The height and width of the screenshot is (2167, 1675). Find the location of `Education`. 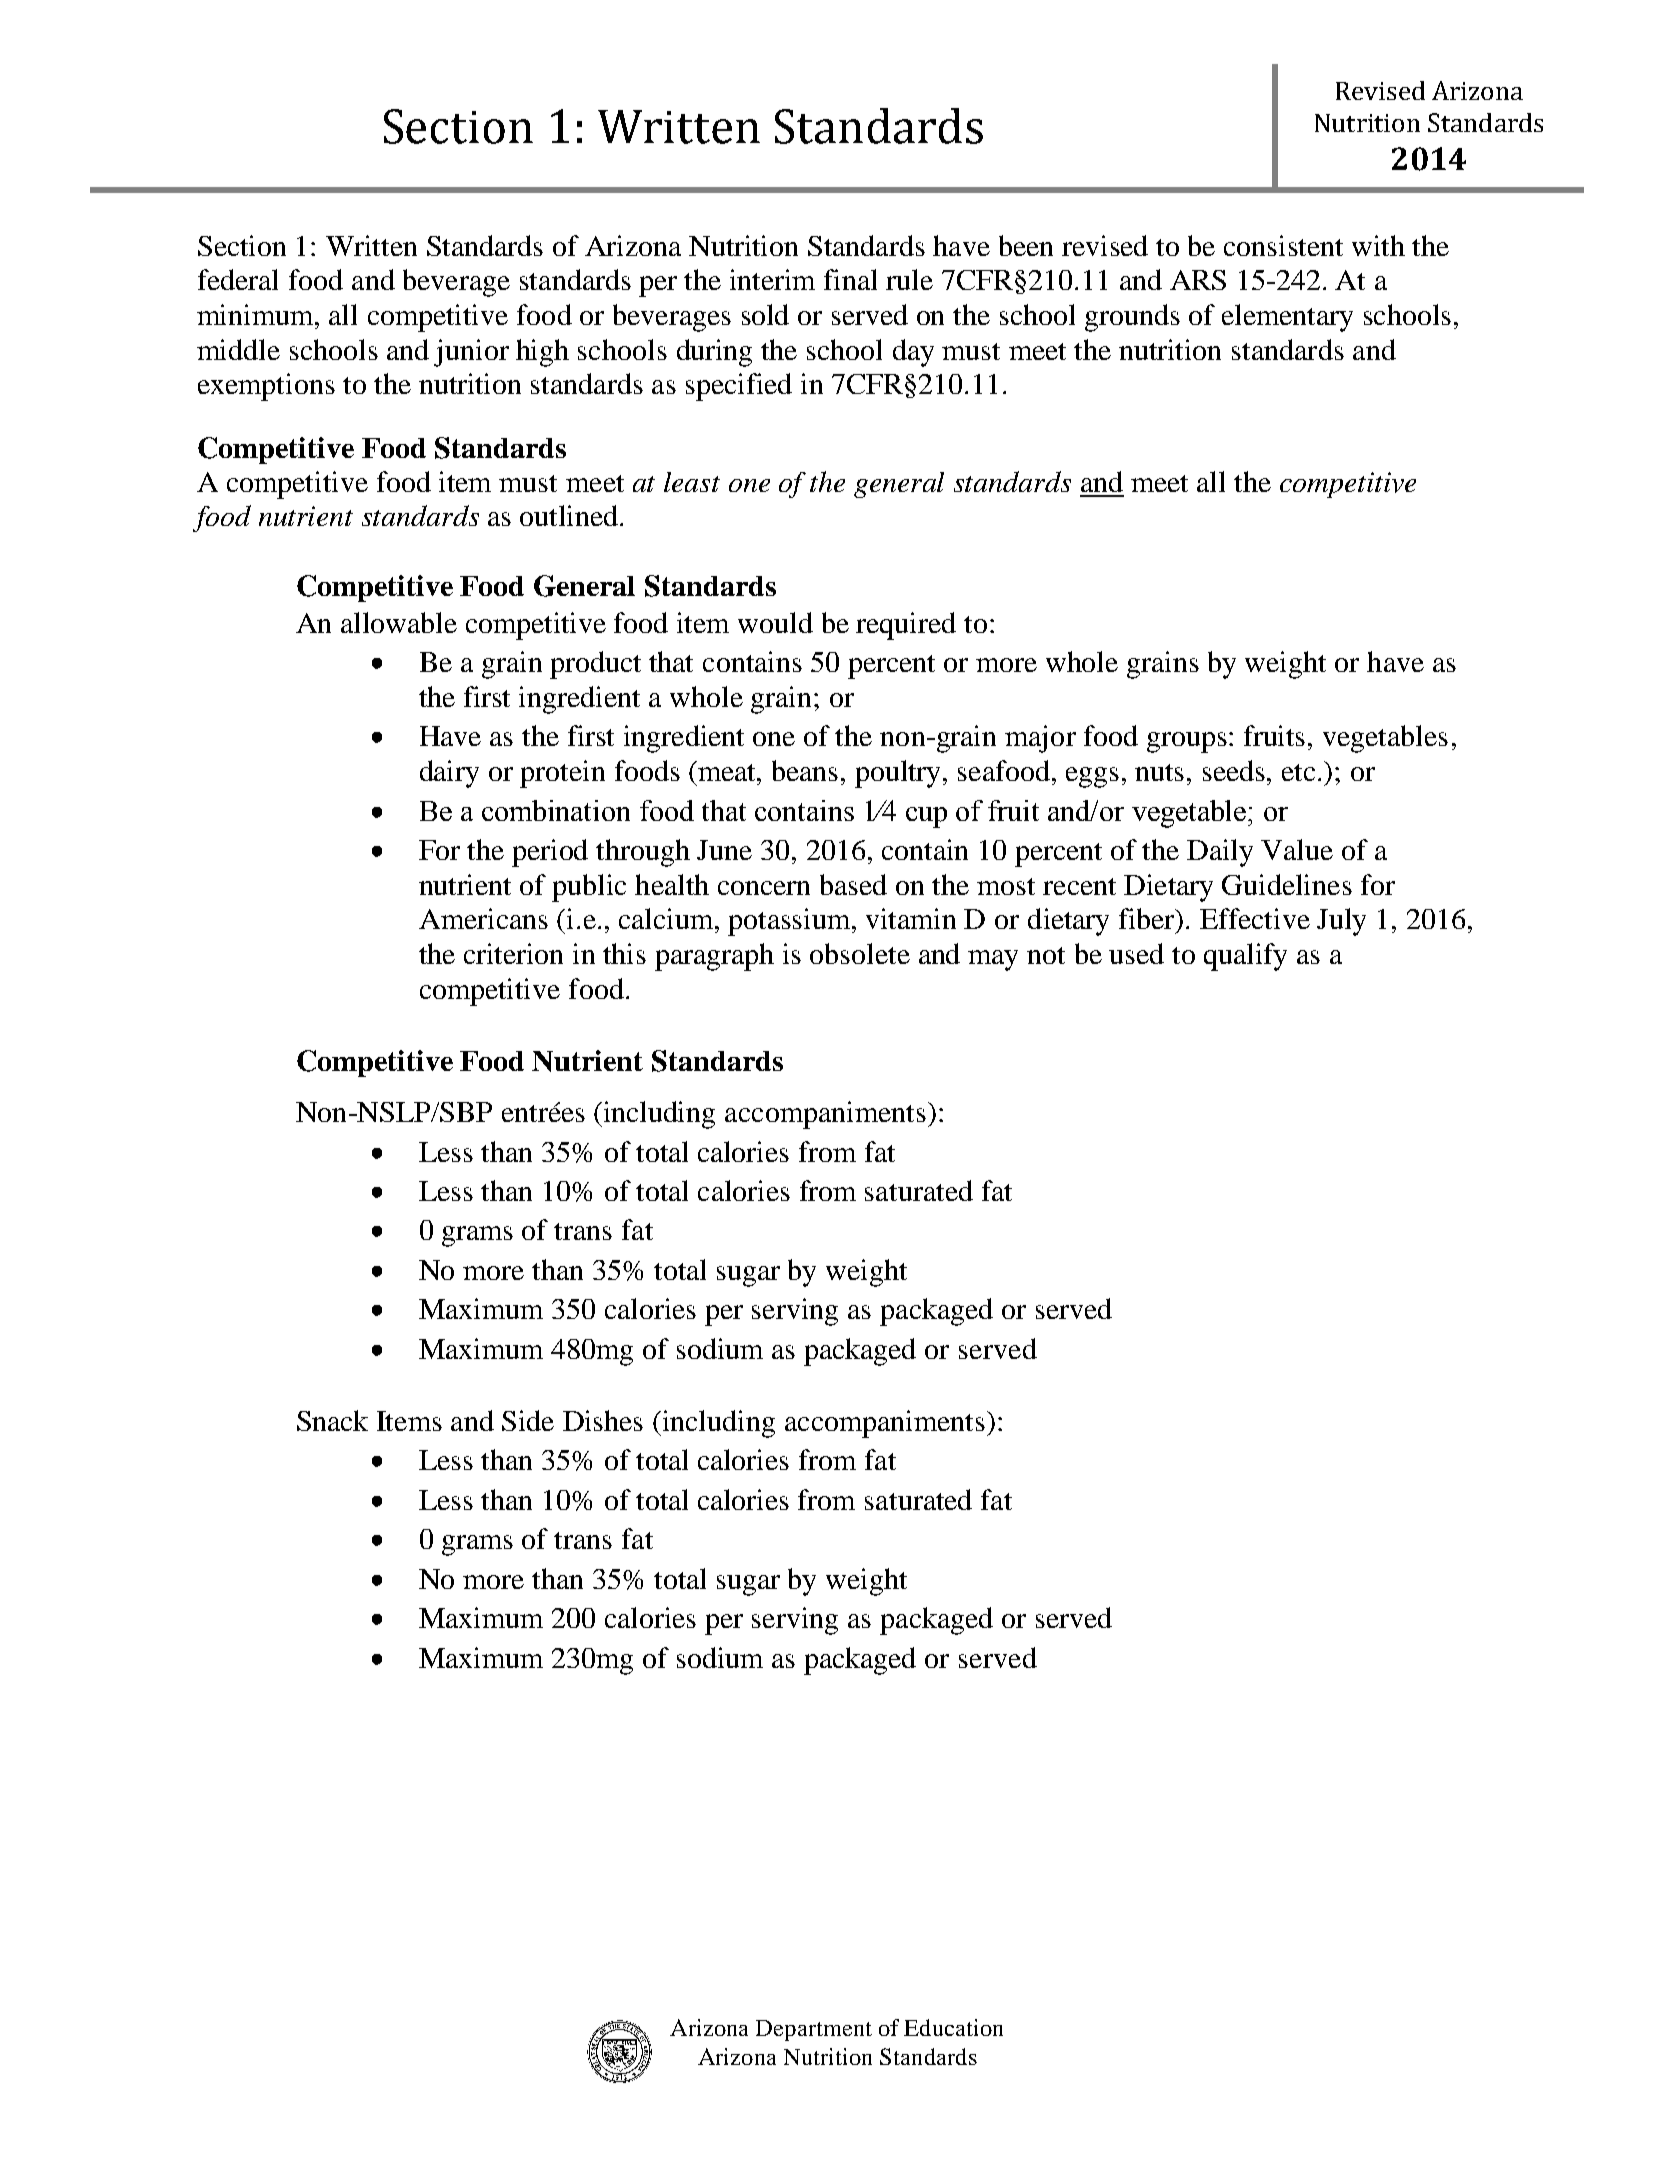

Education is located at coordinates (953, 2027).
